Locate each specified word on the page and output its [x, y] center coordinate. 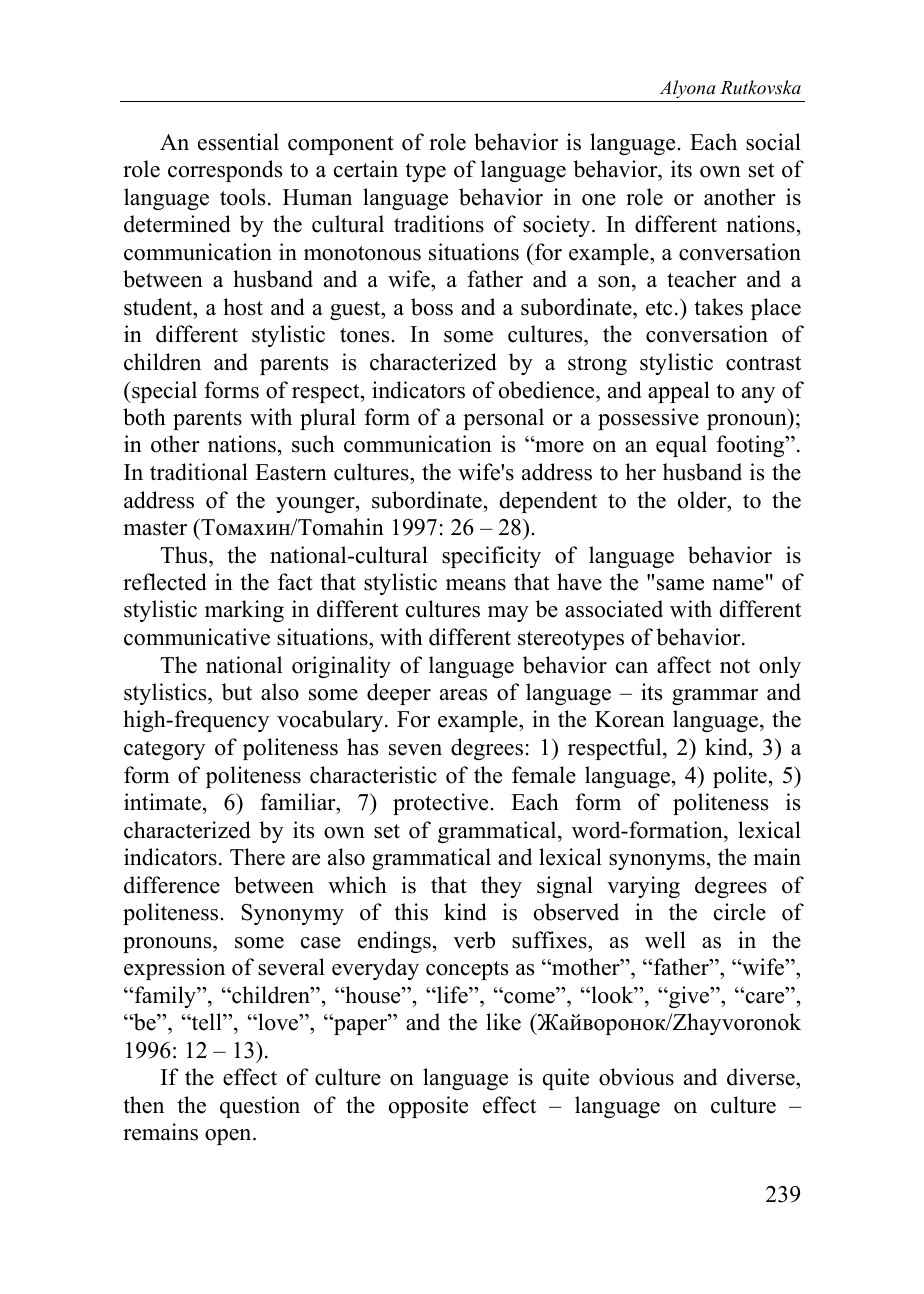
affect [684, 665]
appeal [679, 392]
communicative [197, 637]
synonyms [657, 862]
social [773, 142]
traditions [439, 224]
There [257, 857]
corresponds [225, 171]
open [229, 1137]
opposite [428, 1107]
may [508, 614]
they [501, 887]
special [163, 392]
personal [503, 419]
